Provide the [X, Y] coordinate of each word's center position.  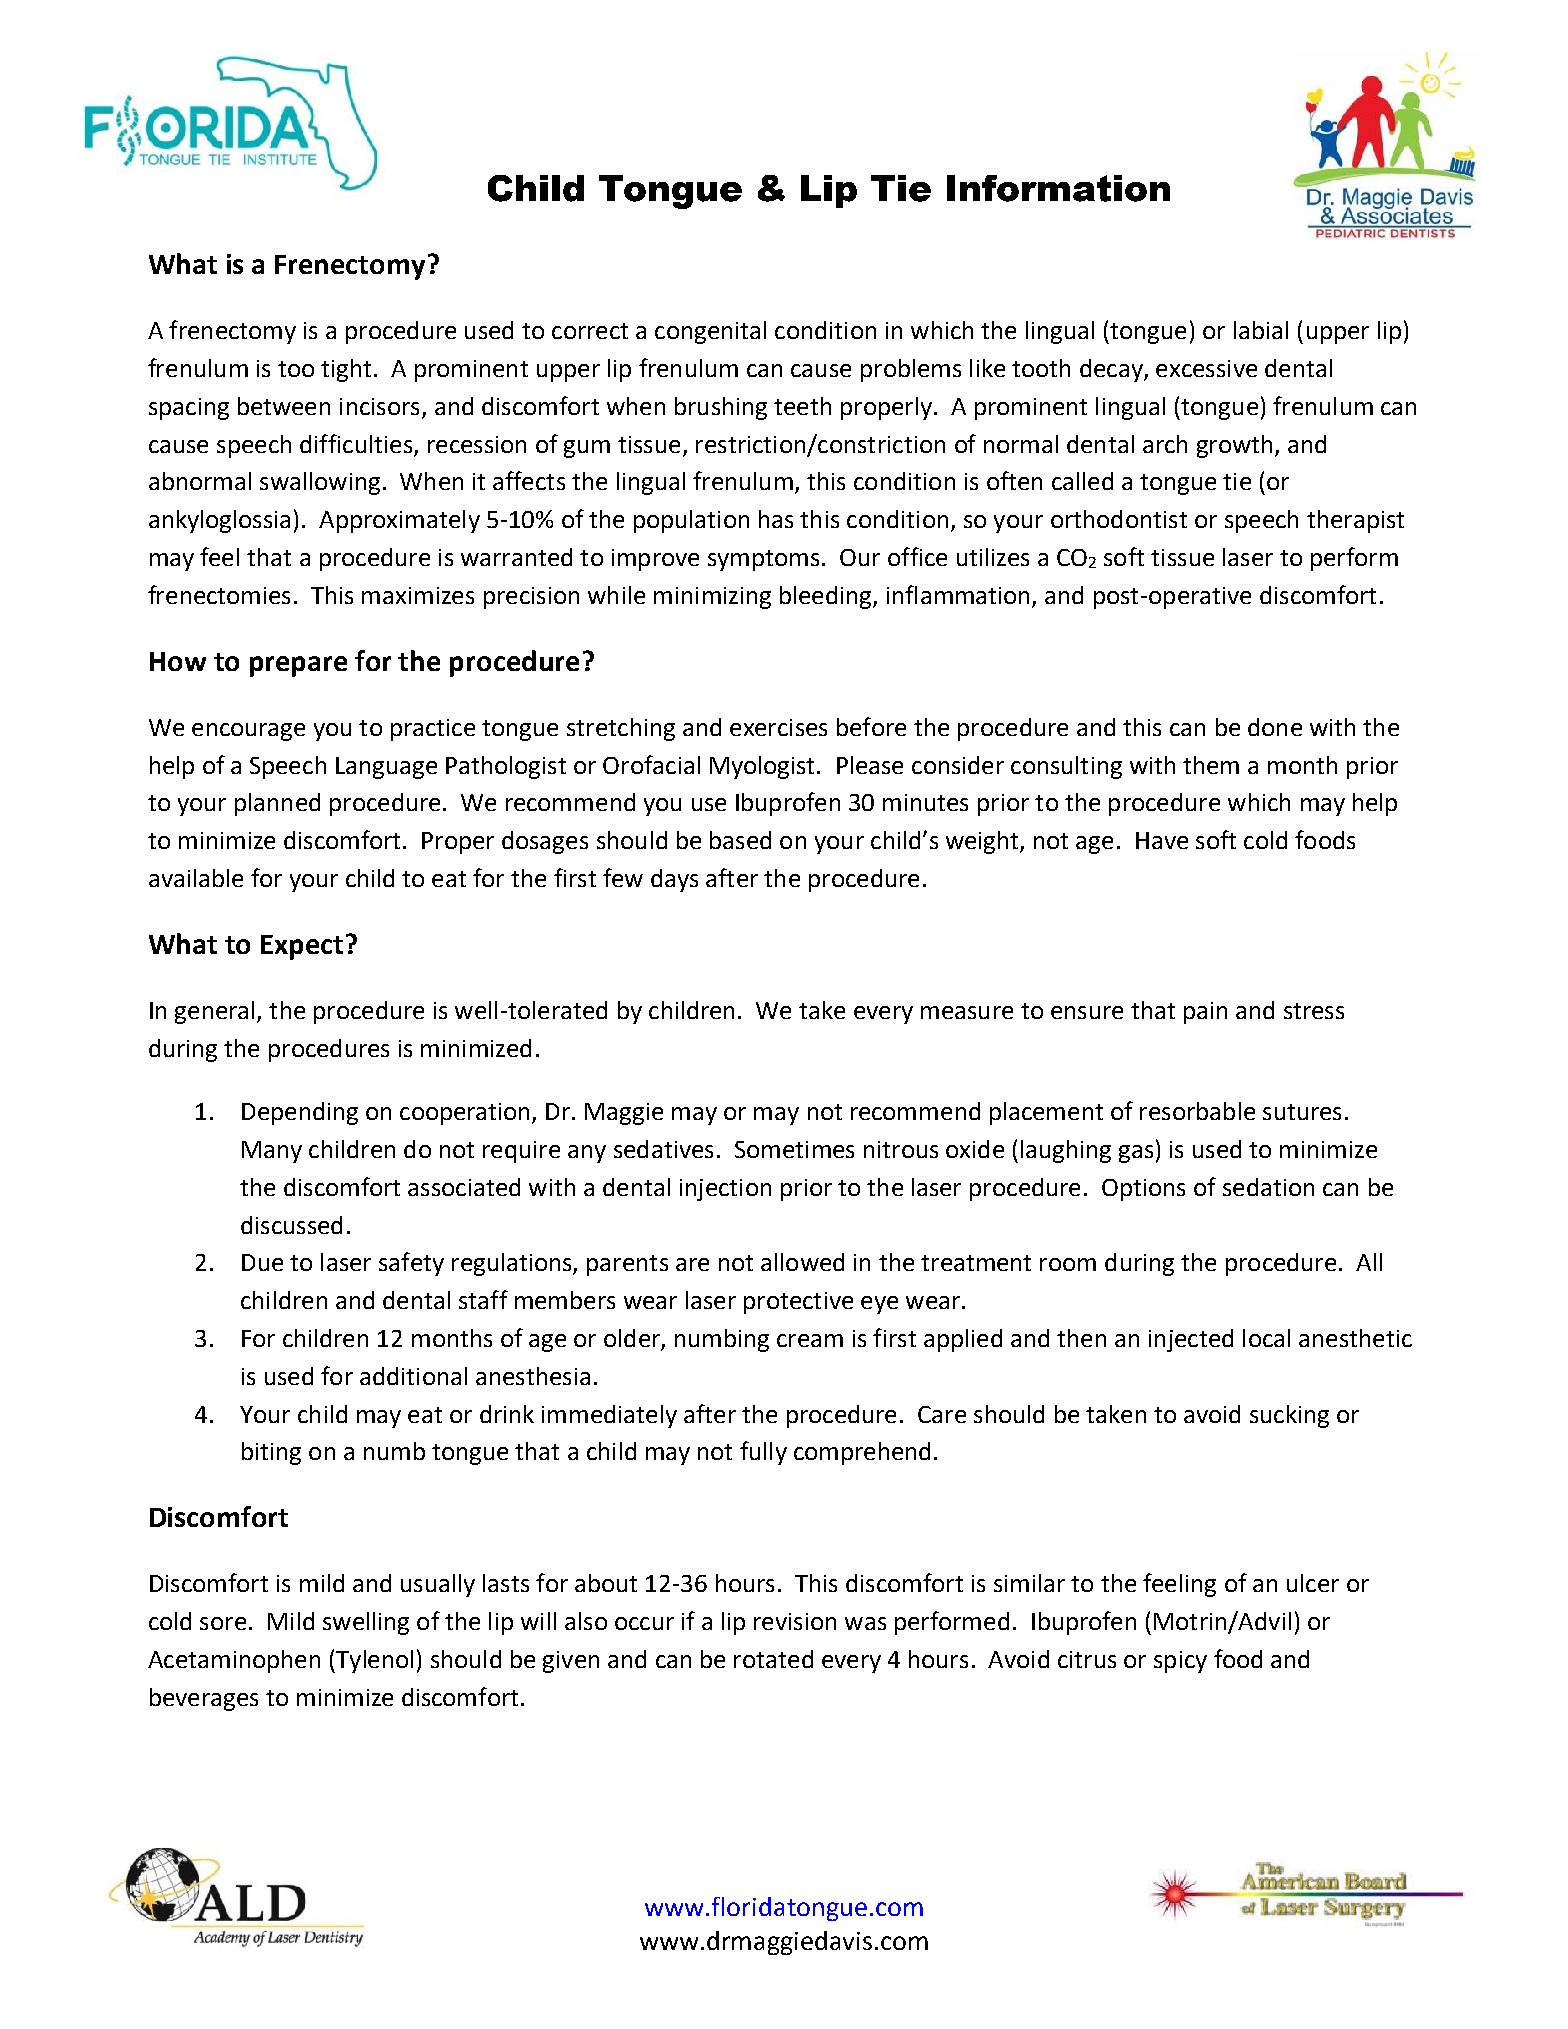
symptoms [763, 560]
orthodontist [1119, 519]
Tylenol [373, 1661]
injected [1191, 1340]
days [674, 880]
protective [798, 1303]
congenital [710, 332]
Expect [302, 947]
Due [262, 1262]
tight [346, 370]
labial [1261, 330]
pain [1205, 1013]
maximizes [418, 595]
